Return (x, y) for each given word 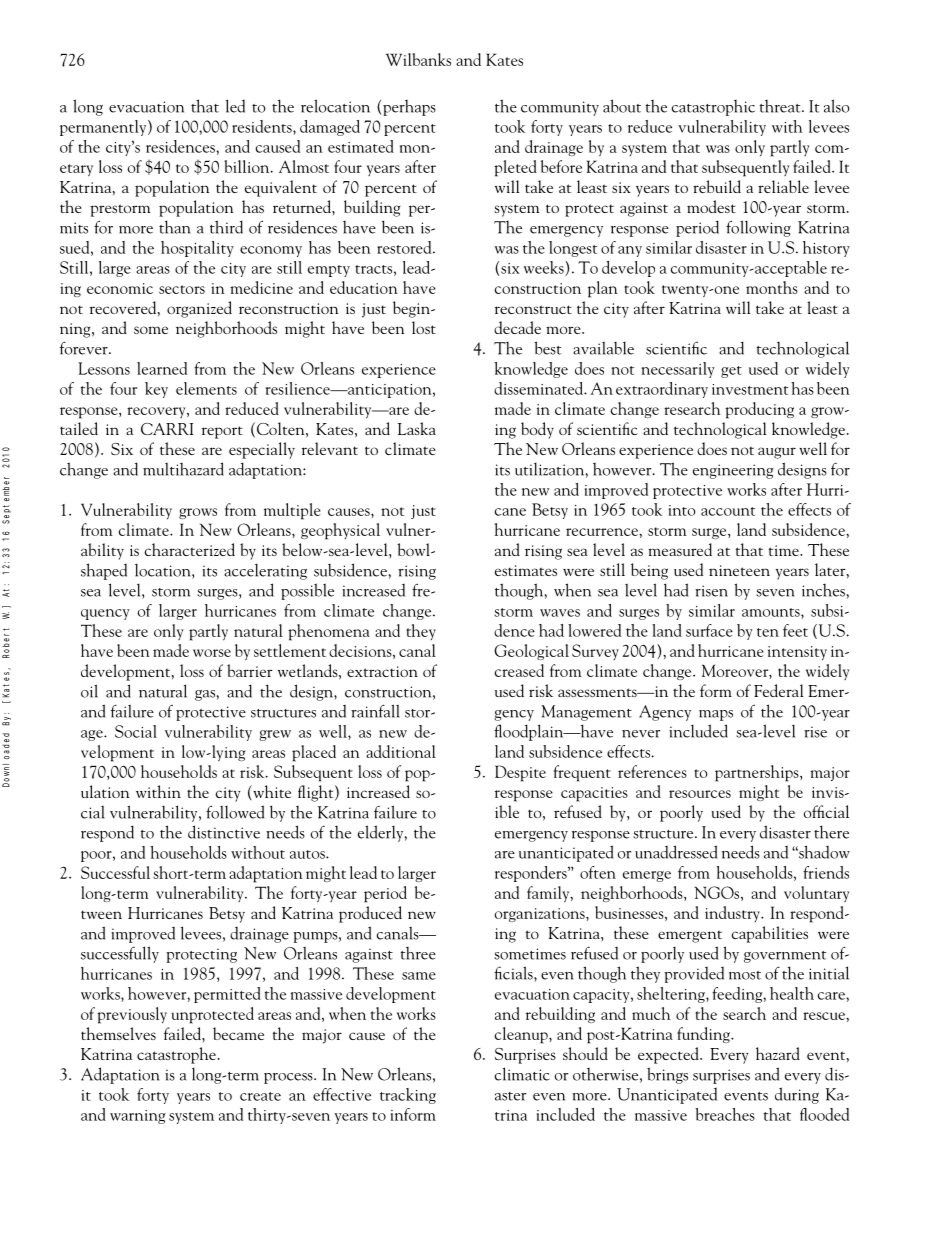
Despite (520, 773)
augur (777, 453)
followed (235, 812)
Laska (417, 428)
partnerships (758, 773)
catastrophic (713, 108)
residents (263, 126)
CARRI (167, 429)
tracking (408, 1096)
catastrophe (176, 1055)
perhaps (409, 108)
